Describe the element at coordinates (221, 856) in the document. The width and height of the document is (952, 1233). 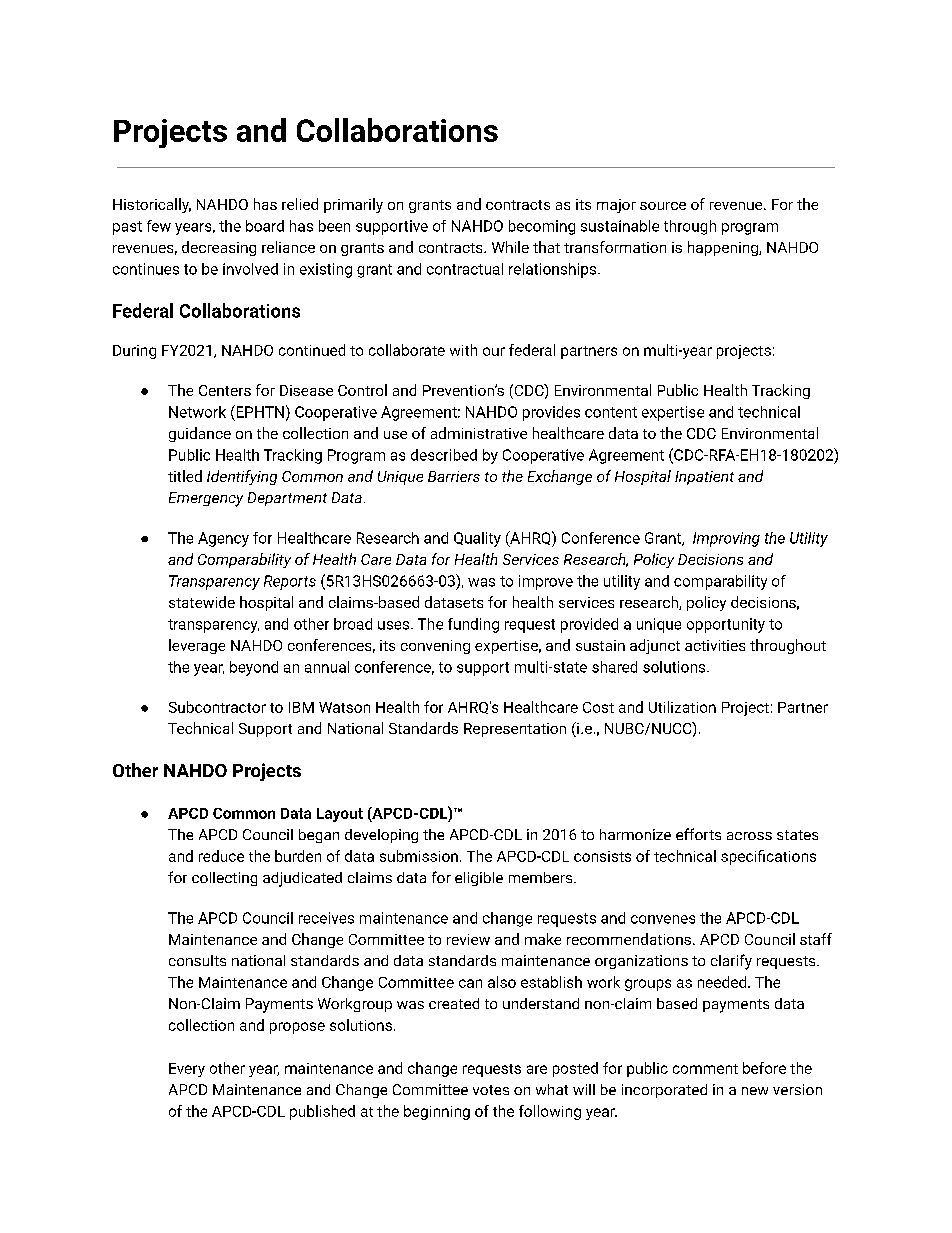
I see `reduce` at that location.
